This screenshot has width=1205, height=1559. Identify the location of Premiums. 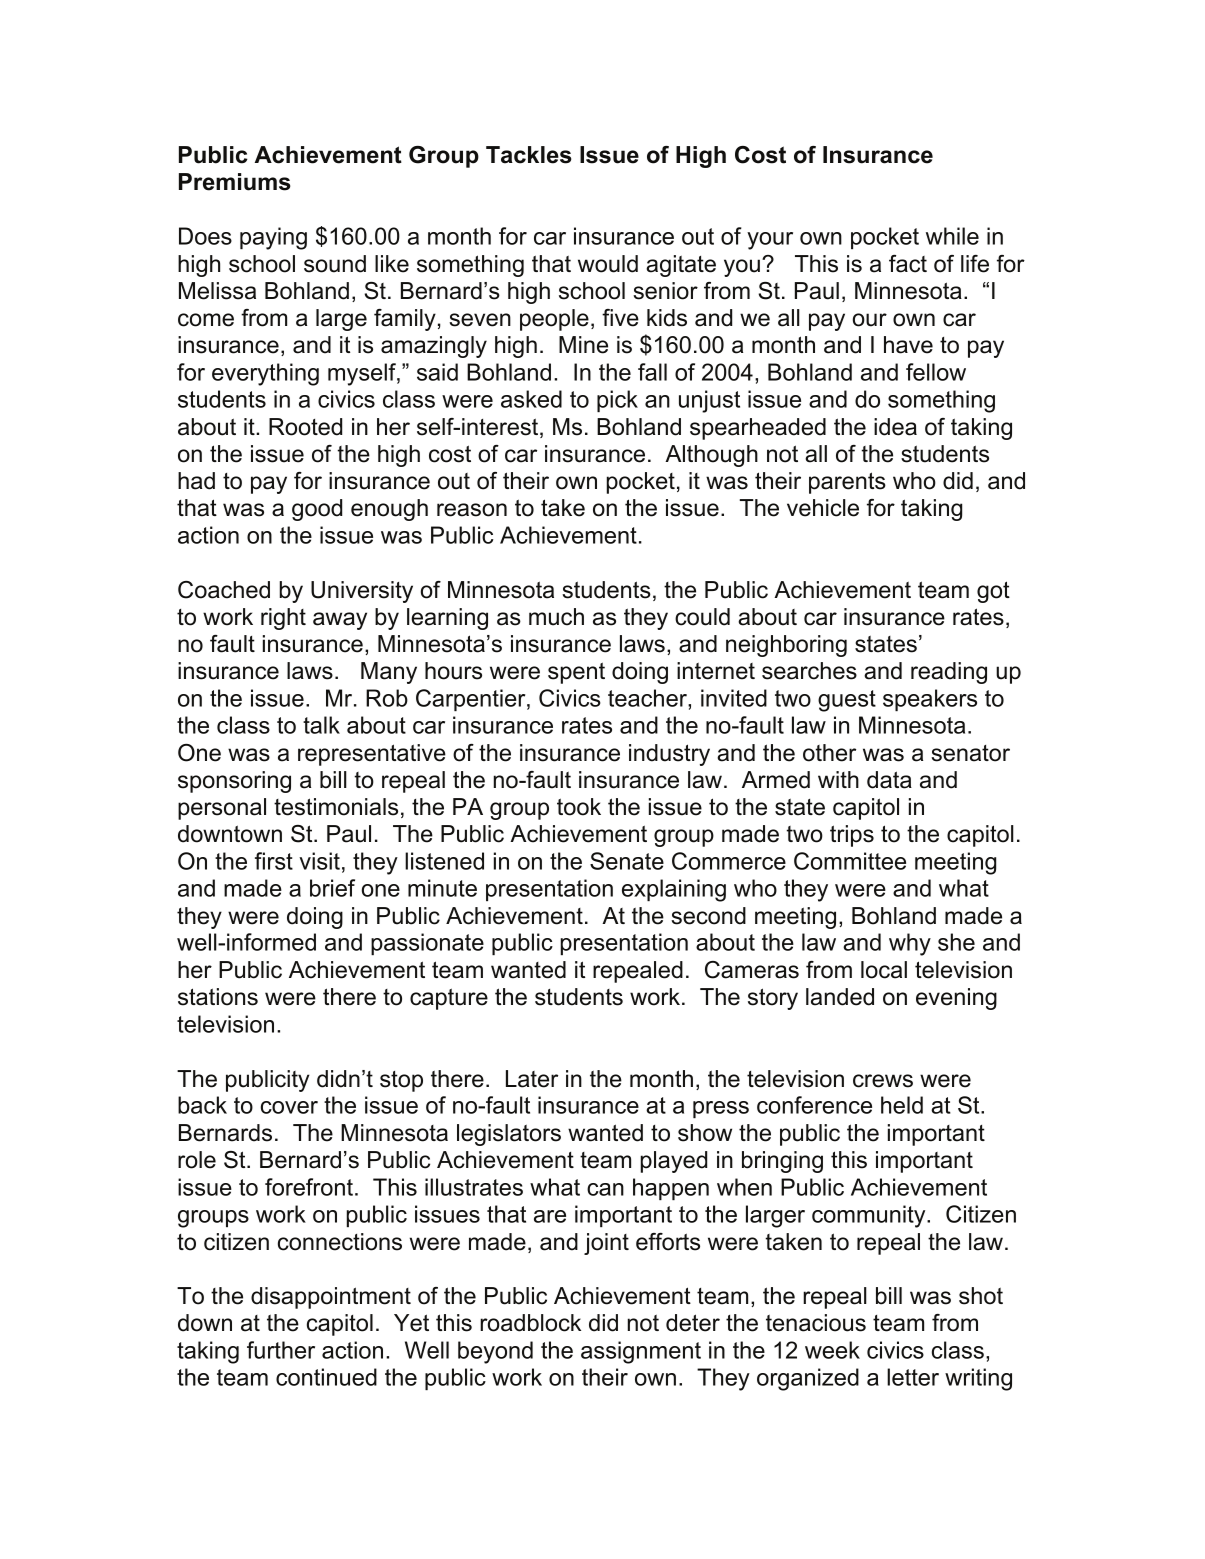
(235, 182).
